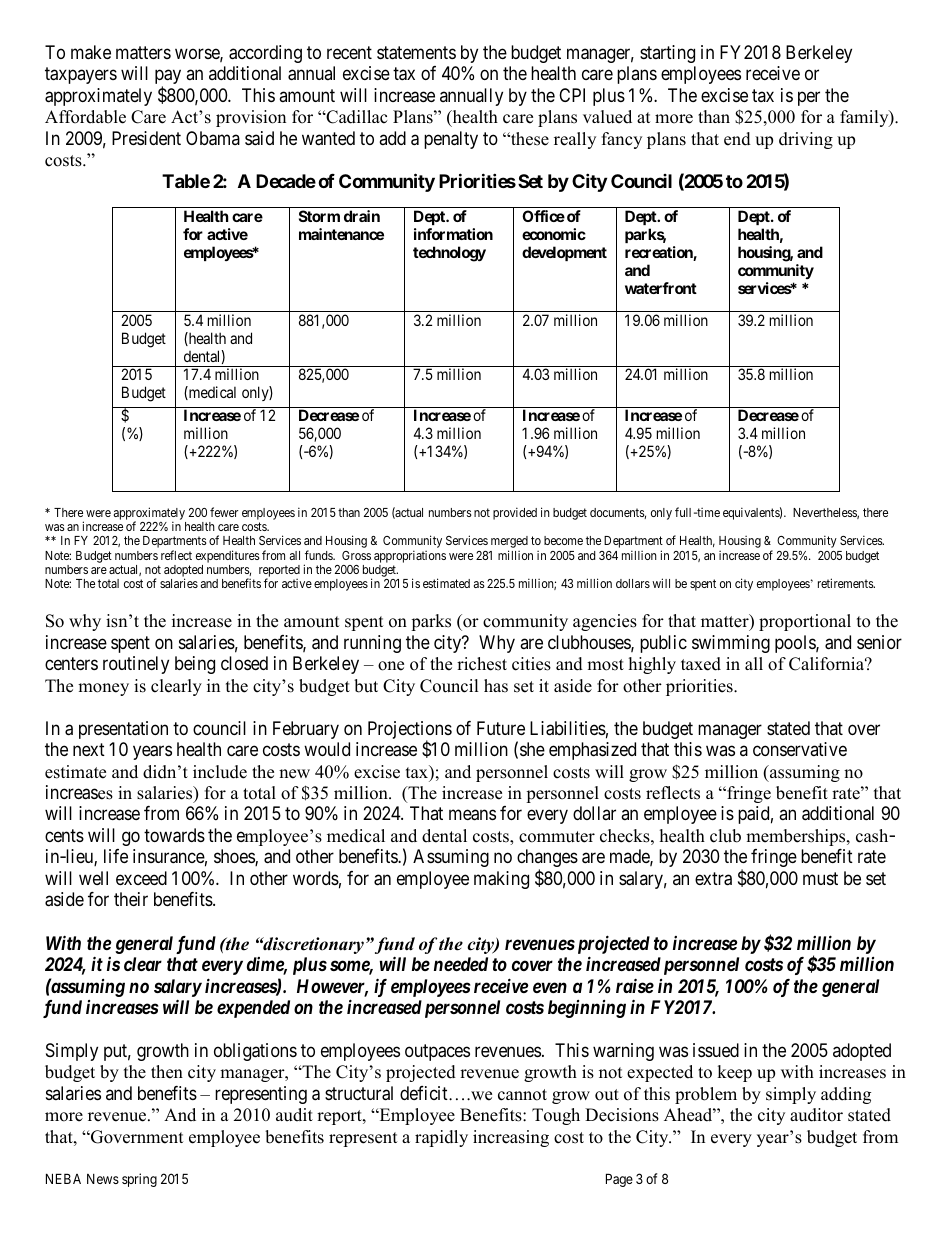 The width and height of the screenshot is (952, 1233). What do you see at coordinates (449, 254) in the screenshot?
I see `technology` at bounding box center [449, 254].
